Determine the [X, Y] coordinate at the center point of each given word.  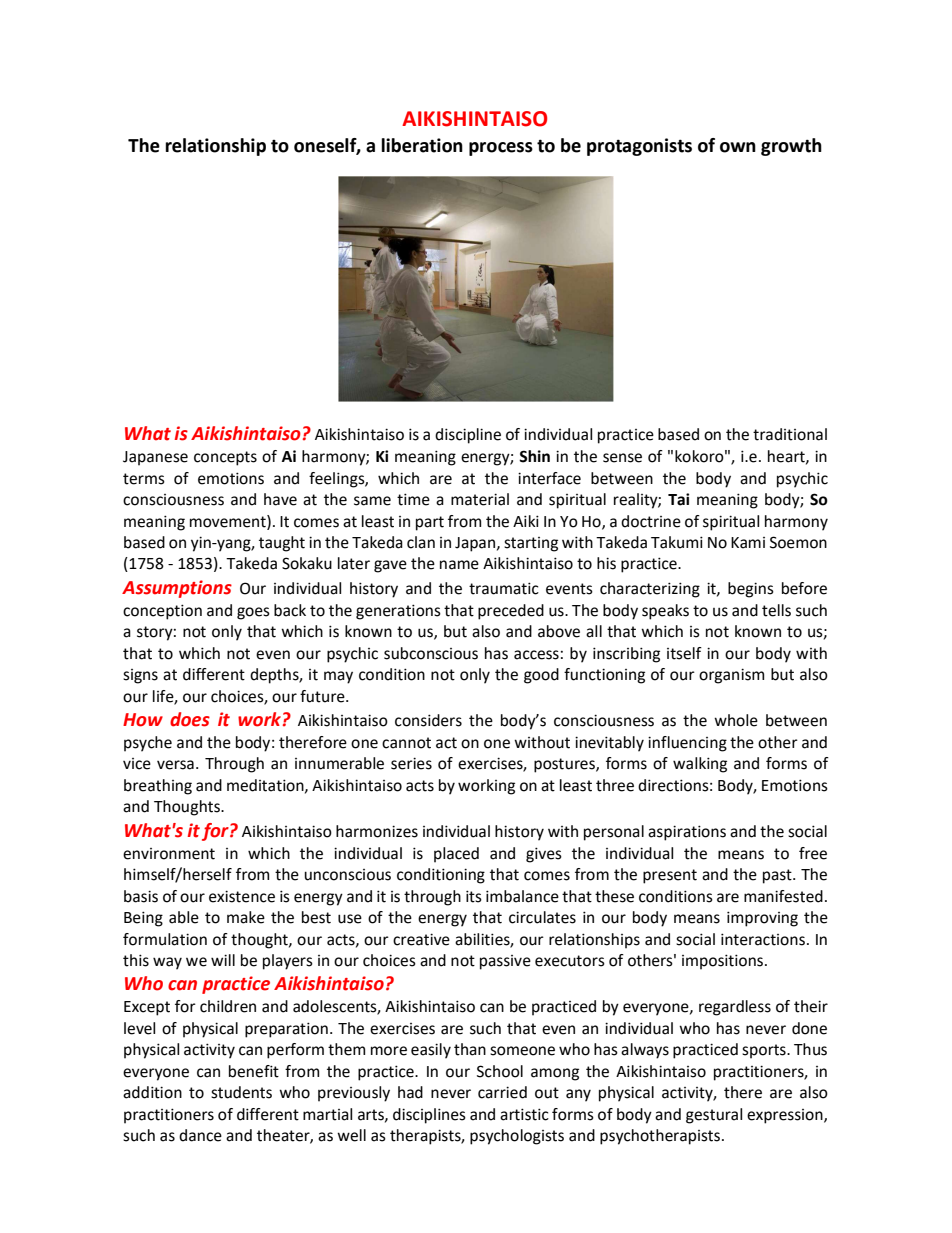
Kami [748, 543]
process [501, 149]
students [241, 1092]
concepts [225, 458]
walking [700, 765]
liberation [422, 145]
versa [175, 765]
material [480, 499]
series [411, 763]
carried [502, 1092]
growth [791, 147]
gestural [714, 1116]
